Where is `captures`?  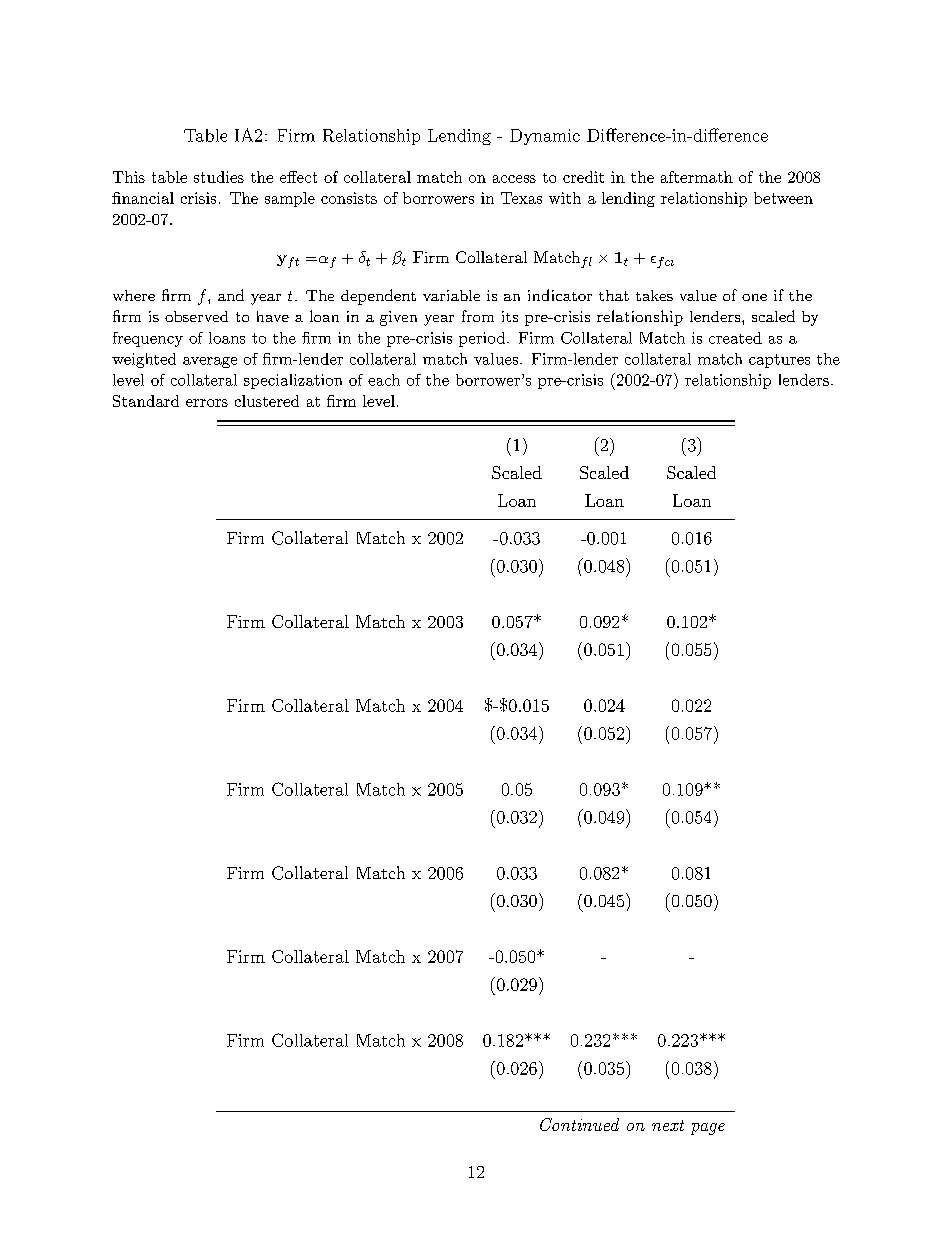 captures is located at coordinates (779, 361).
